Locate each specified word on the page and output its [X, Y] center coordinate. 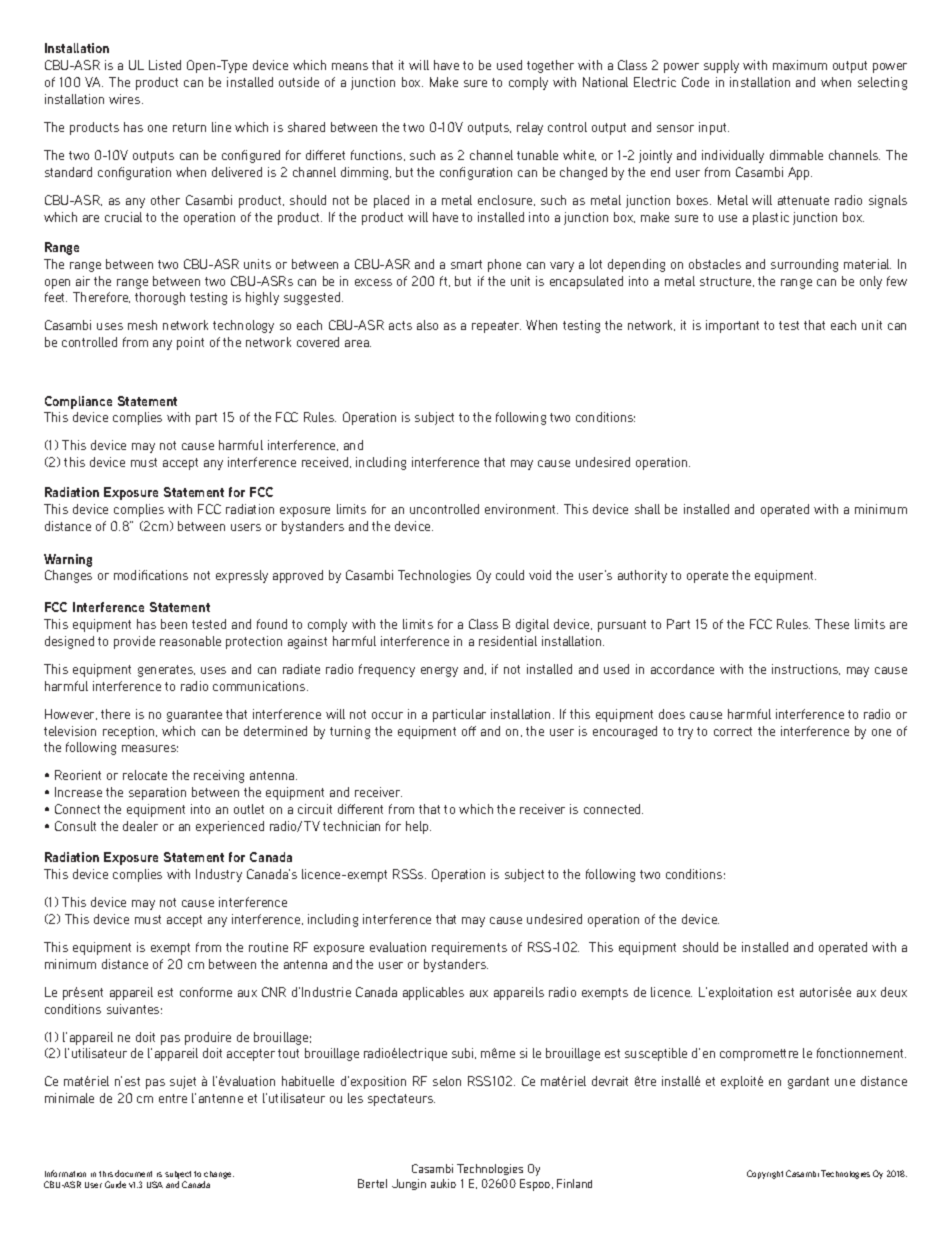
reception [130, 732]
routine [268, 947]
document [133, 1173]
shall [647, 509]
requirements [469, 948]
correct [733, 731]
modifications [151, 575]
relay [530, 128]
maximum [800, 65]
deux [894, 992]
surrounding [804, 265]
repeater [496, 327]
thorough [160, 298]
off [469, 731]
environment [521, 509]
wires [126, 99]
